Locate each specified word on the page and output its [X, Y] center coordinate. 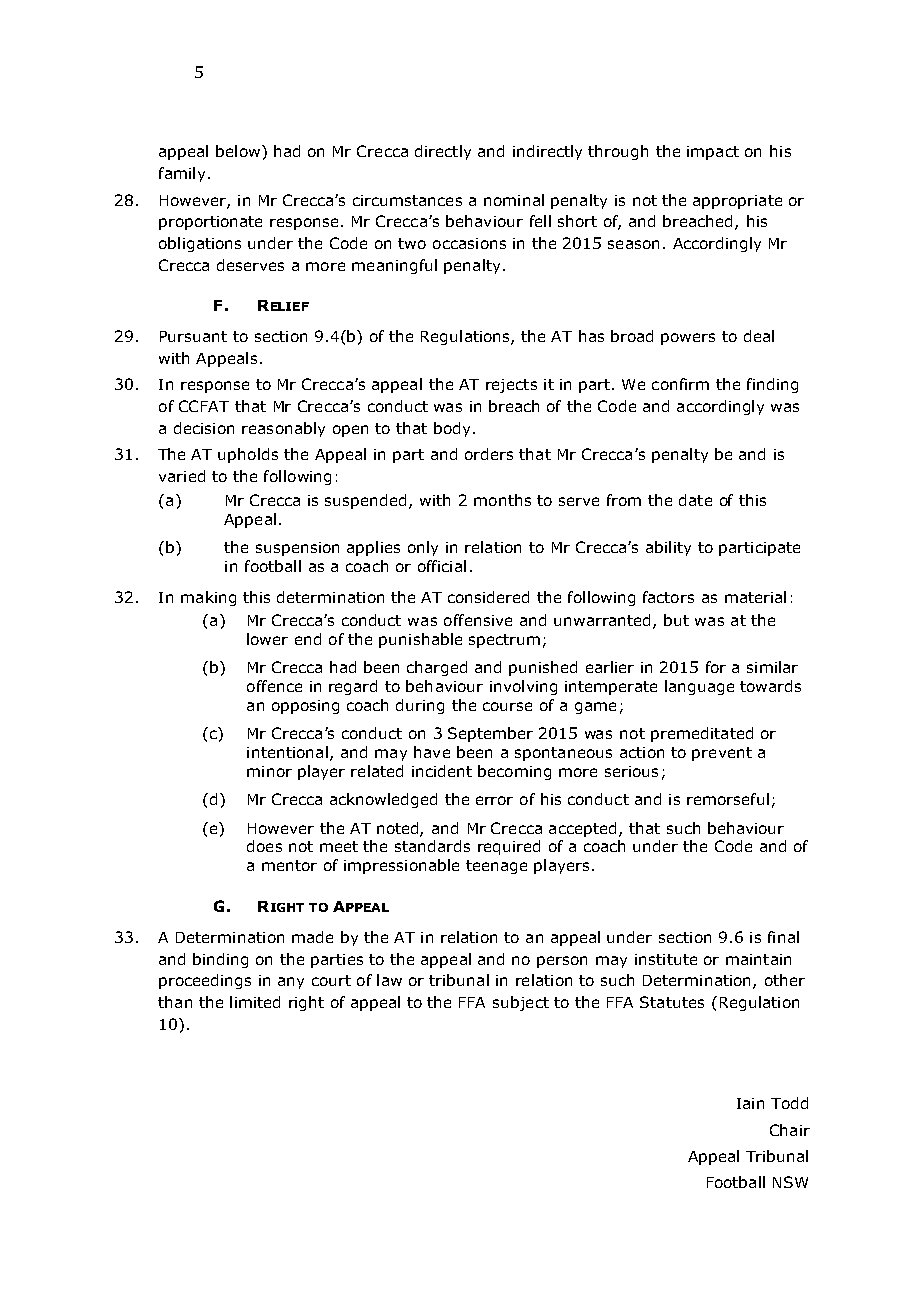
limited [255, 1002]
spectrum [504, 641]
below [238, 151]
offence [274, 686]
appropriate [737, 202]
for [716, 667]
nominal [514, 200]
